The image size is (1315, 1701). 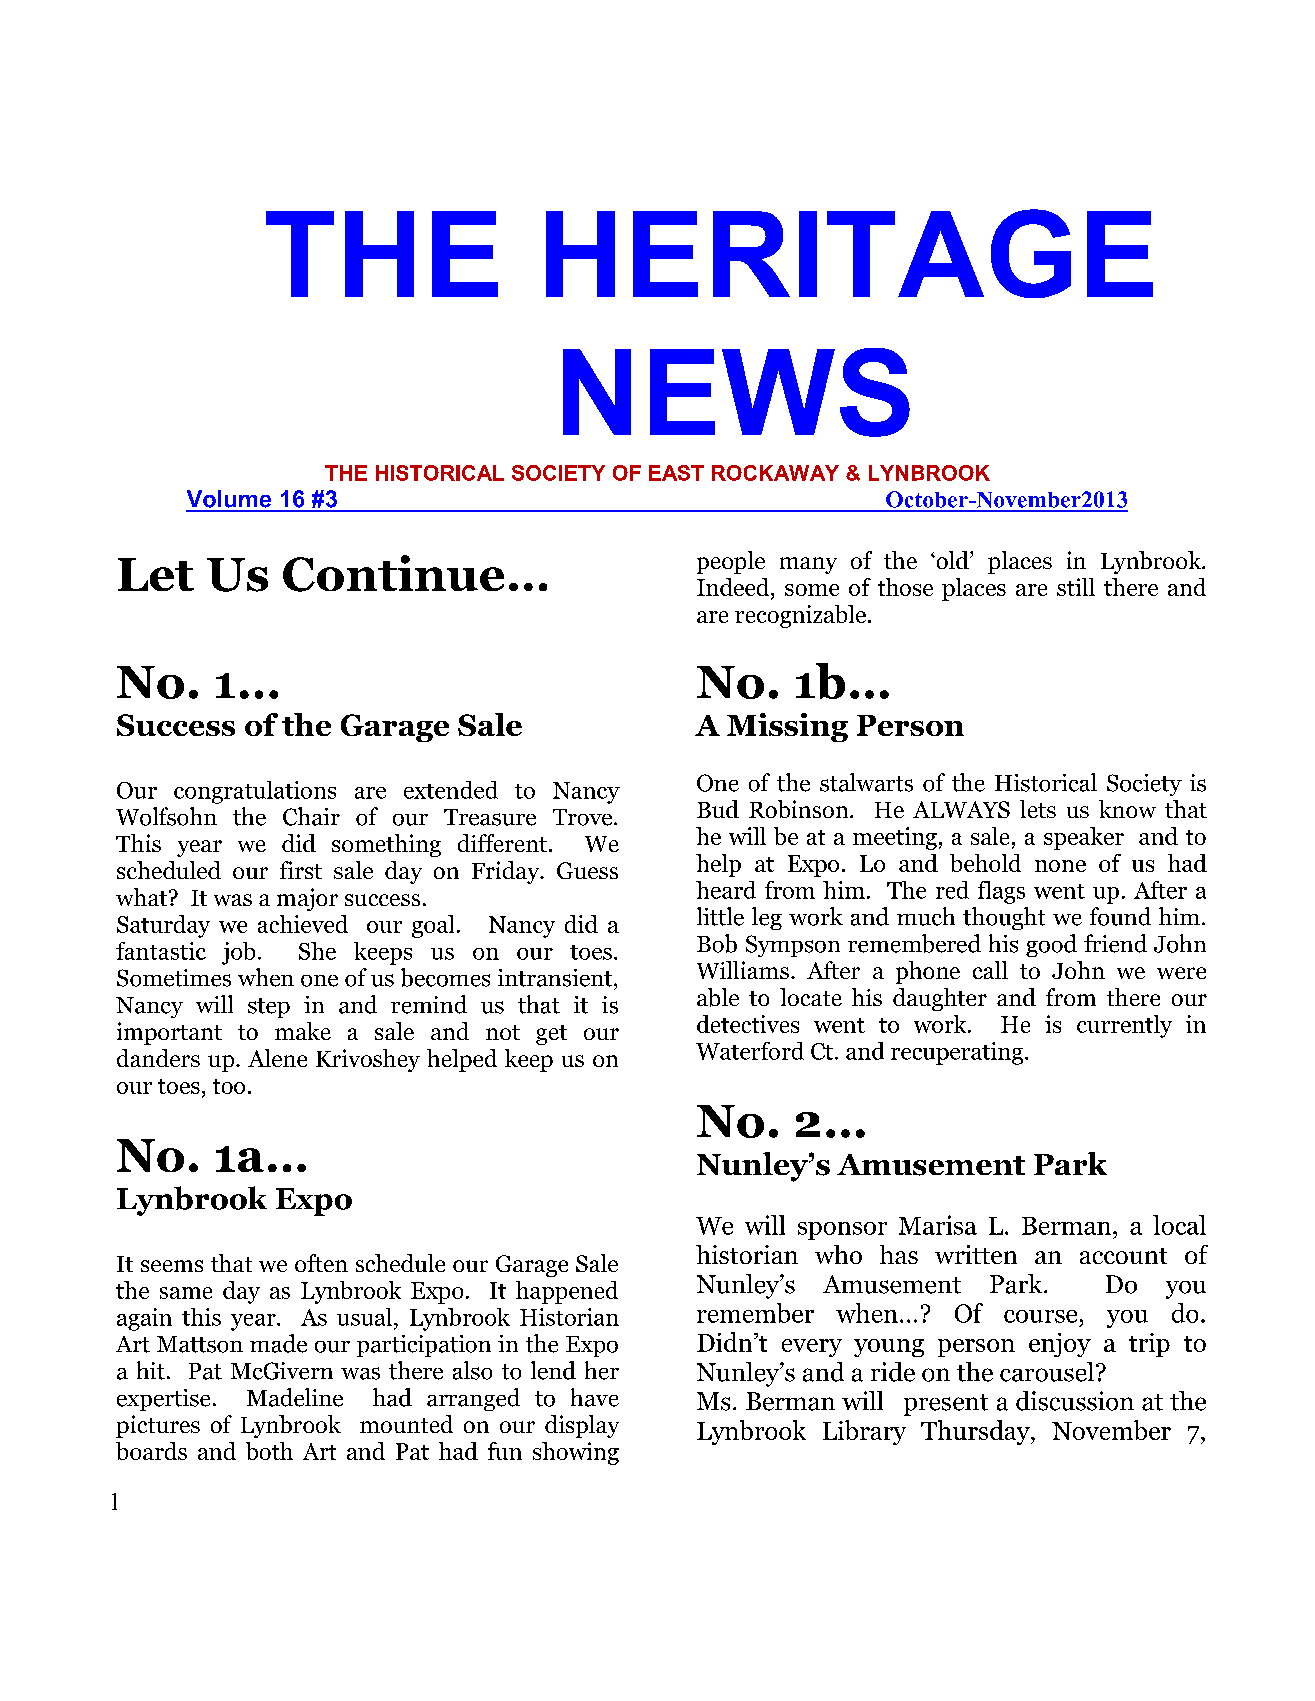 I want to click on both, so click(x=269, y=1451).
